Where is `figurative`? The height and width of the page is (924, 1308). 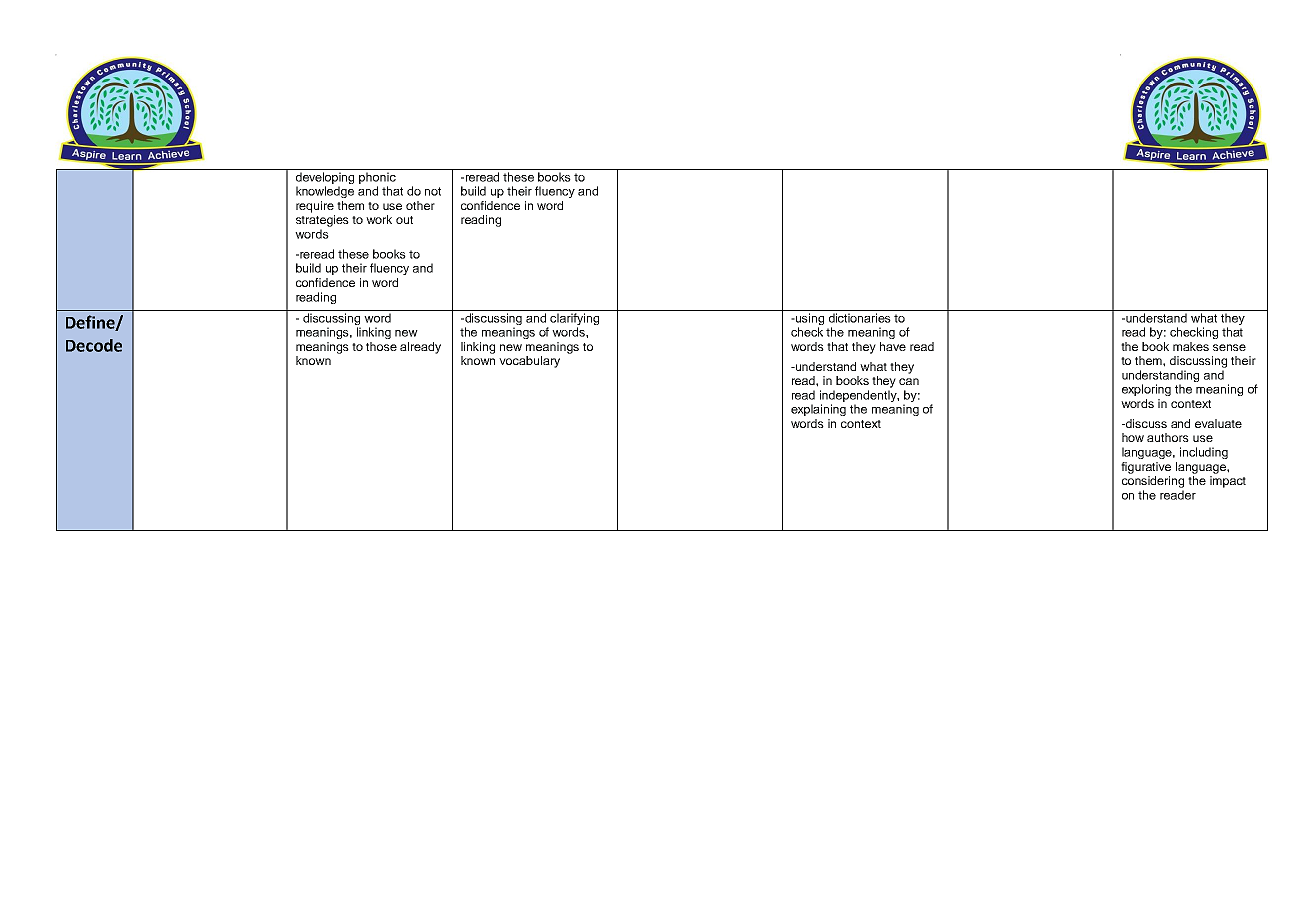 figurative is located at coordinates (1146, 468).
